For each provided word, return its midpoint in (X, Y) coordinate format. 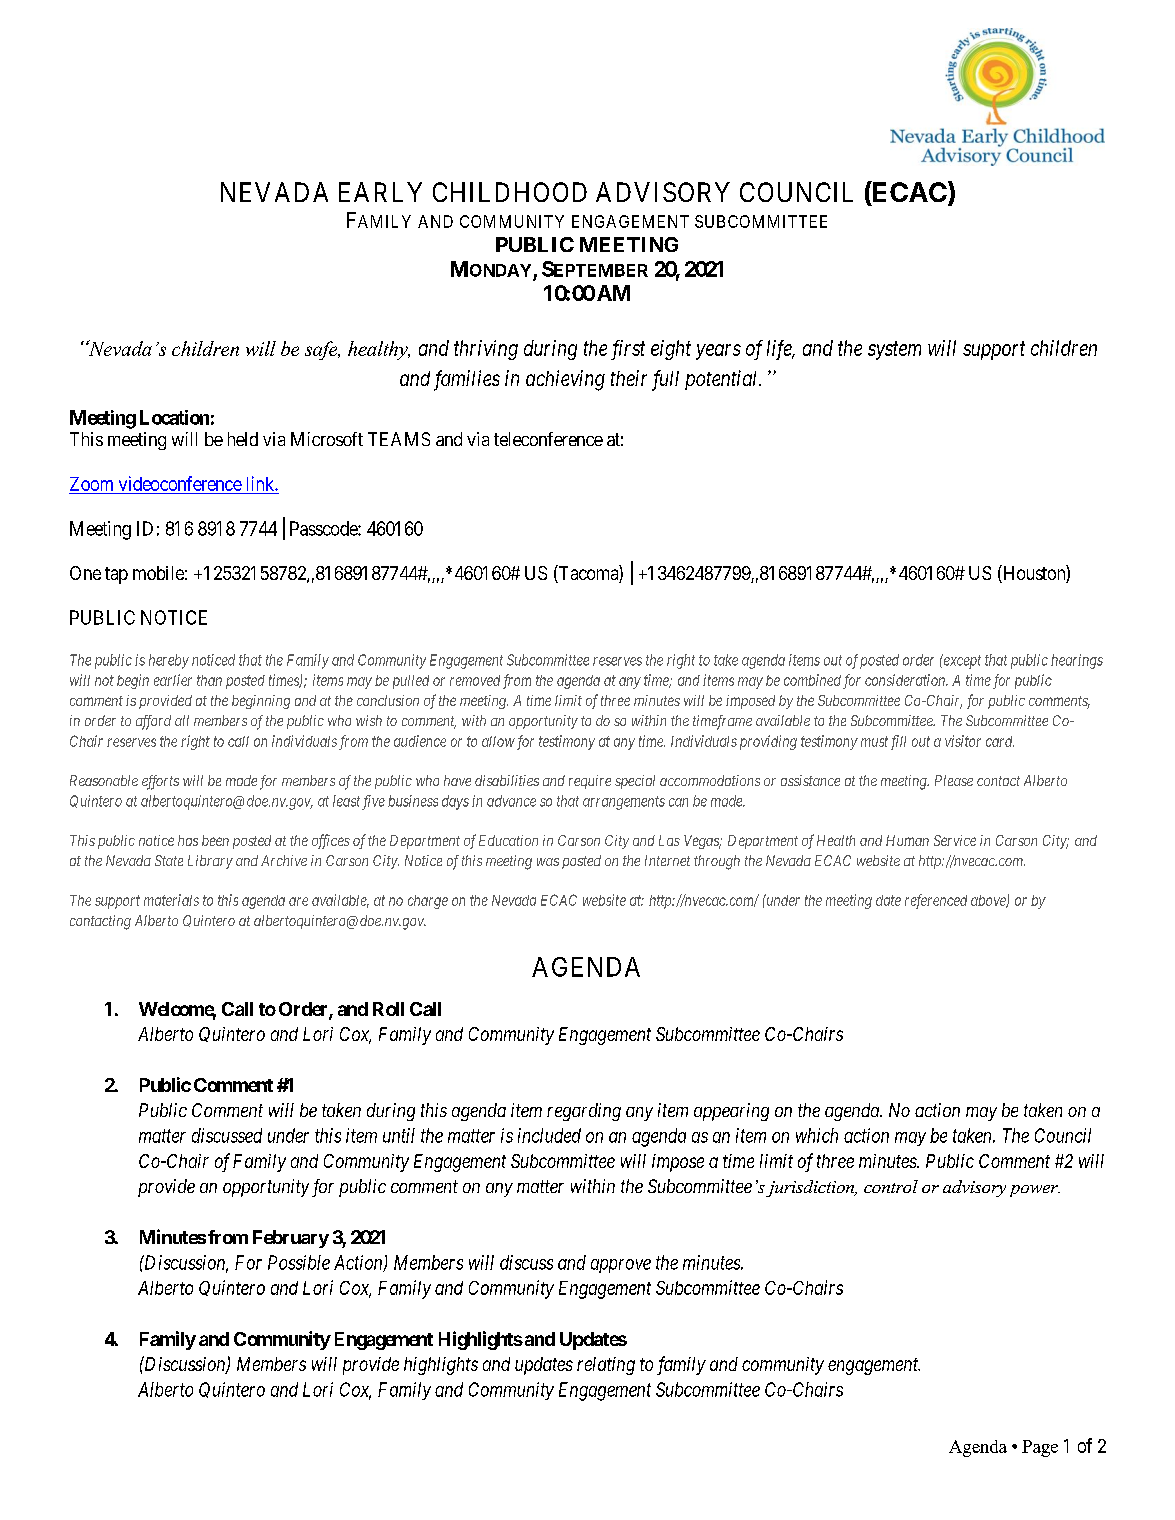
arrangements (624, 803)
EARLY (380, 192)
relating (606, 1366)
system (894, 351)
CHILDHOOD (510, 192)
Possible (299, 1262)
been (215, 840)
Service (955, 840)
